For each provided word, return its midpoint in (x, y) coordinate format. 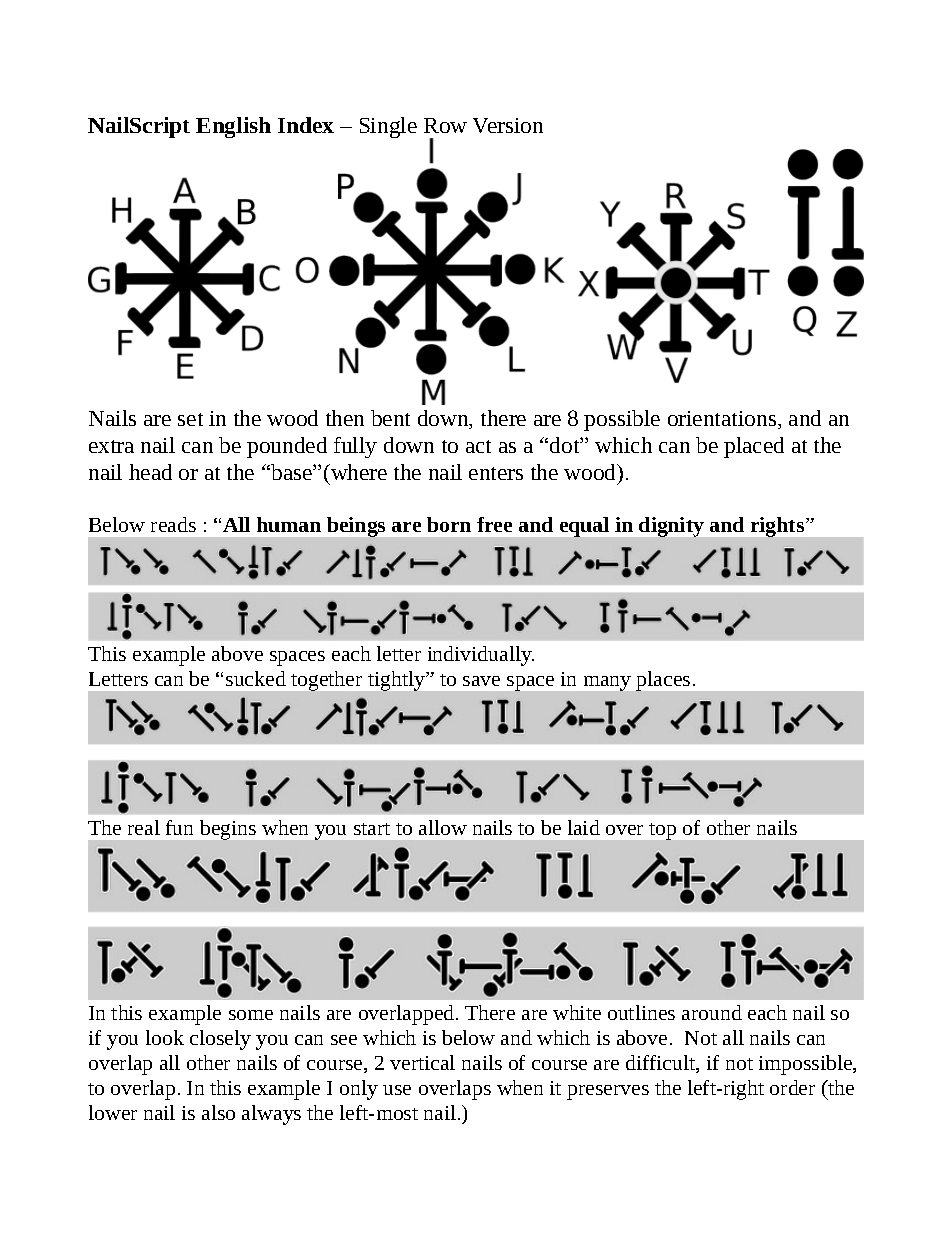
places (663, 681)
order (792, 1087)
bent (390, 418)
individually (481, 656)
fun (179, 827)
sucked (256, 678)
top (662, 831)
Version (508, 125)
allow (443, 827)
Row (445, 125)
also (218, 1112)
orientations (723, 420)
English (233, 127)
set (190, 419)
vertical (422, 1062)
